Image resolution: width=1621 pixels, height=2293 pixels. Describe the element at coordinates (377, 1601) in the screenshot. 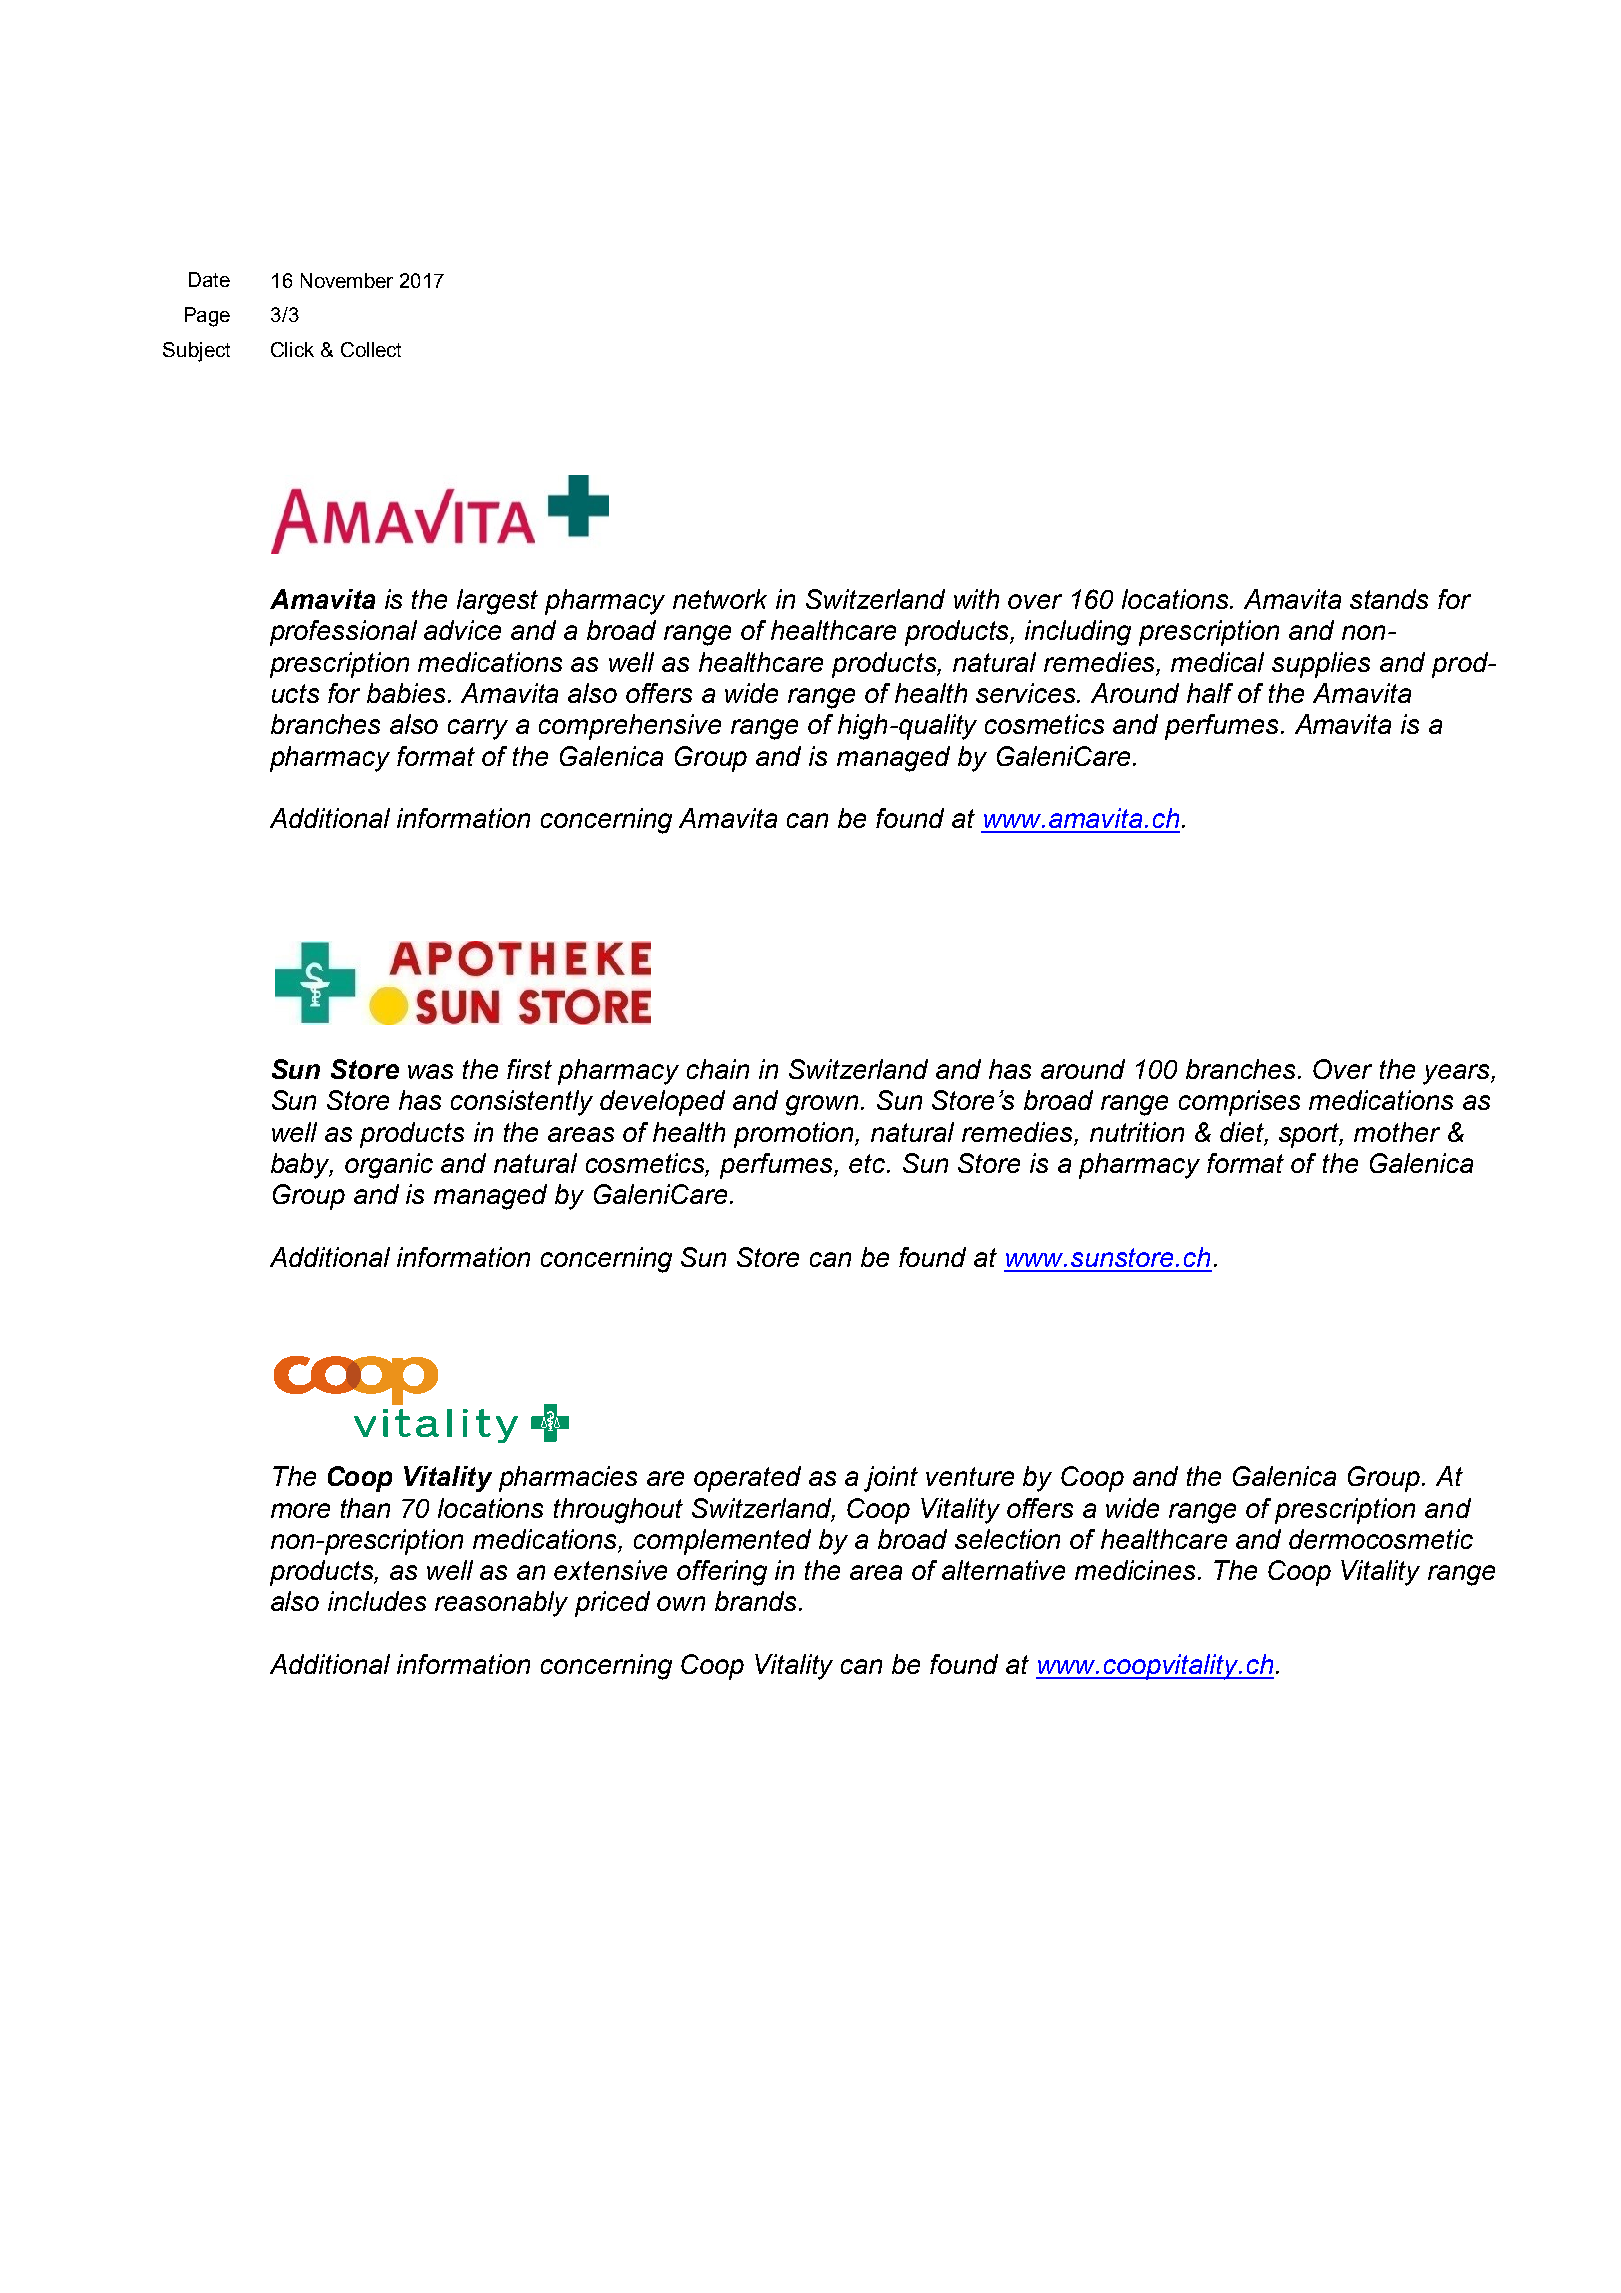

I see `includes` at that location.
